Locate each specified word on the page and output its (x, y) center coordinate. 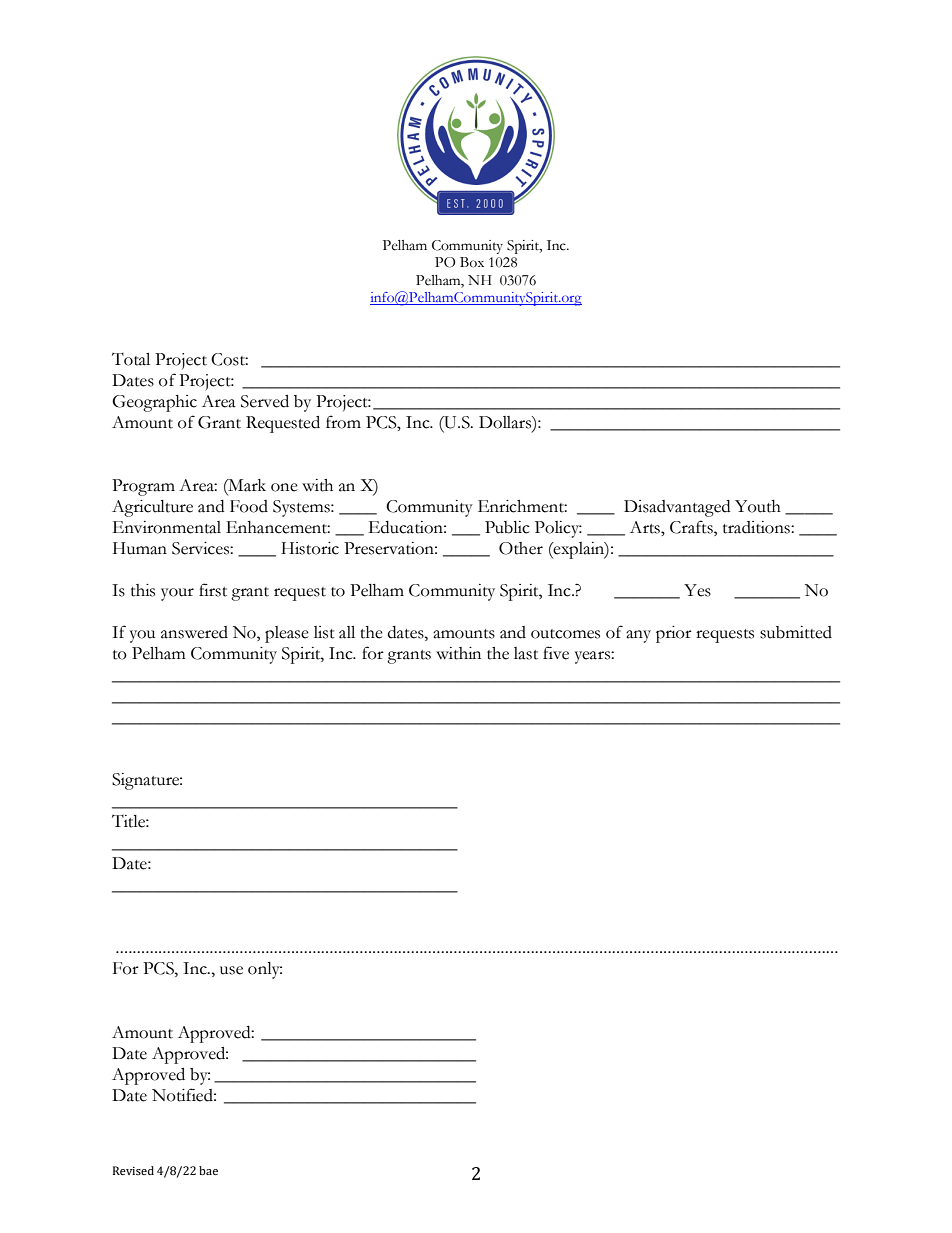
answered (194, 632)
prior (674, 634)
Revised (133, 1170)
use (231, 970)
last (526, 653)
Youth (758, 506)
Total (131, 359)
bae (208, 1170)
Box (472, 262)
